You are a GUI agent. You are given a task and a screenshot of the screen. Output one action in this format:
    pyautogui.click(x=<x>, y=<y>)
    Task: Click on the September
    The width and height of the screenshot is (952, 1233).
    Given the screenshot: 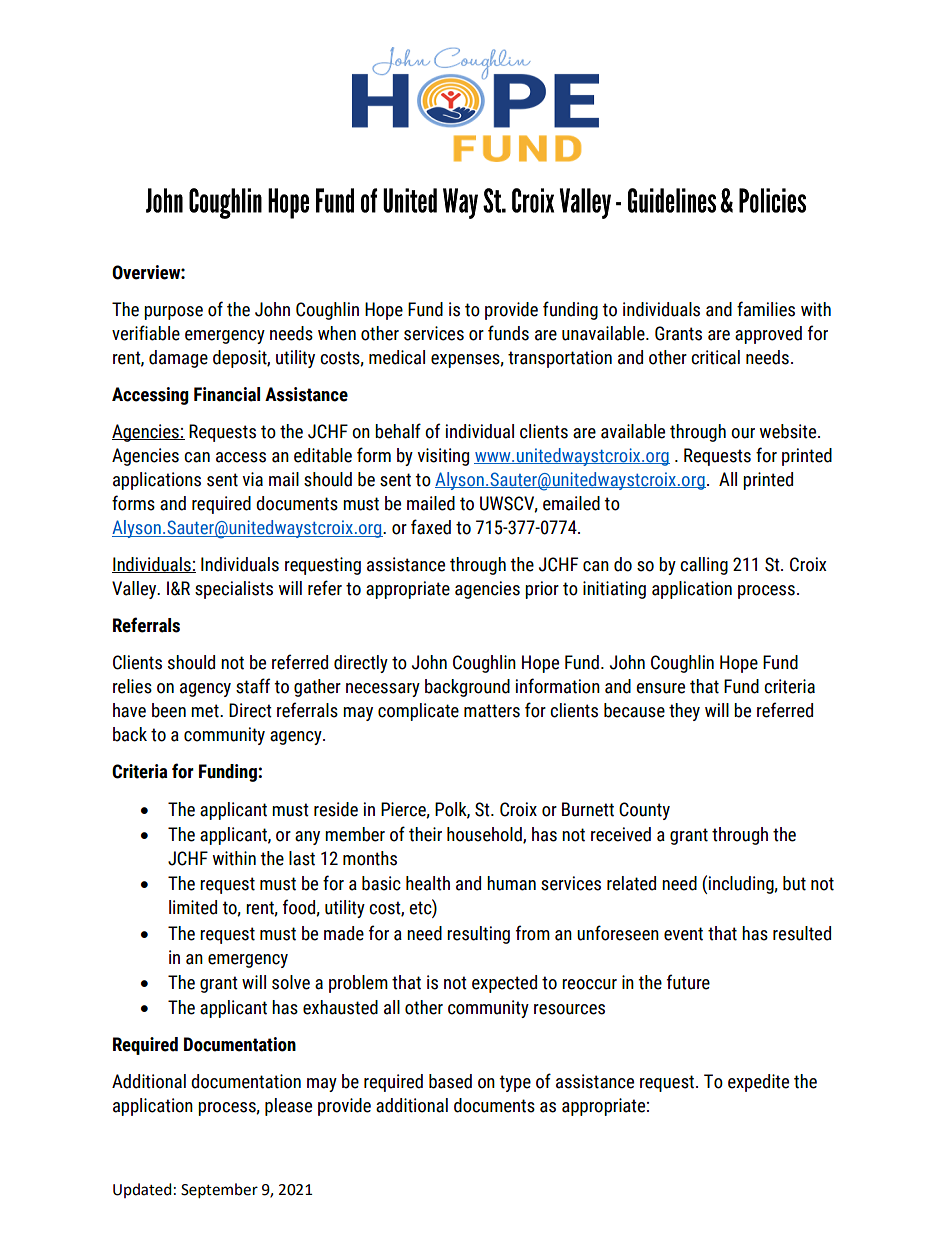 What is the action you would take?
    pyautogui.click(x=219, y=1191)
